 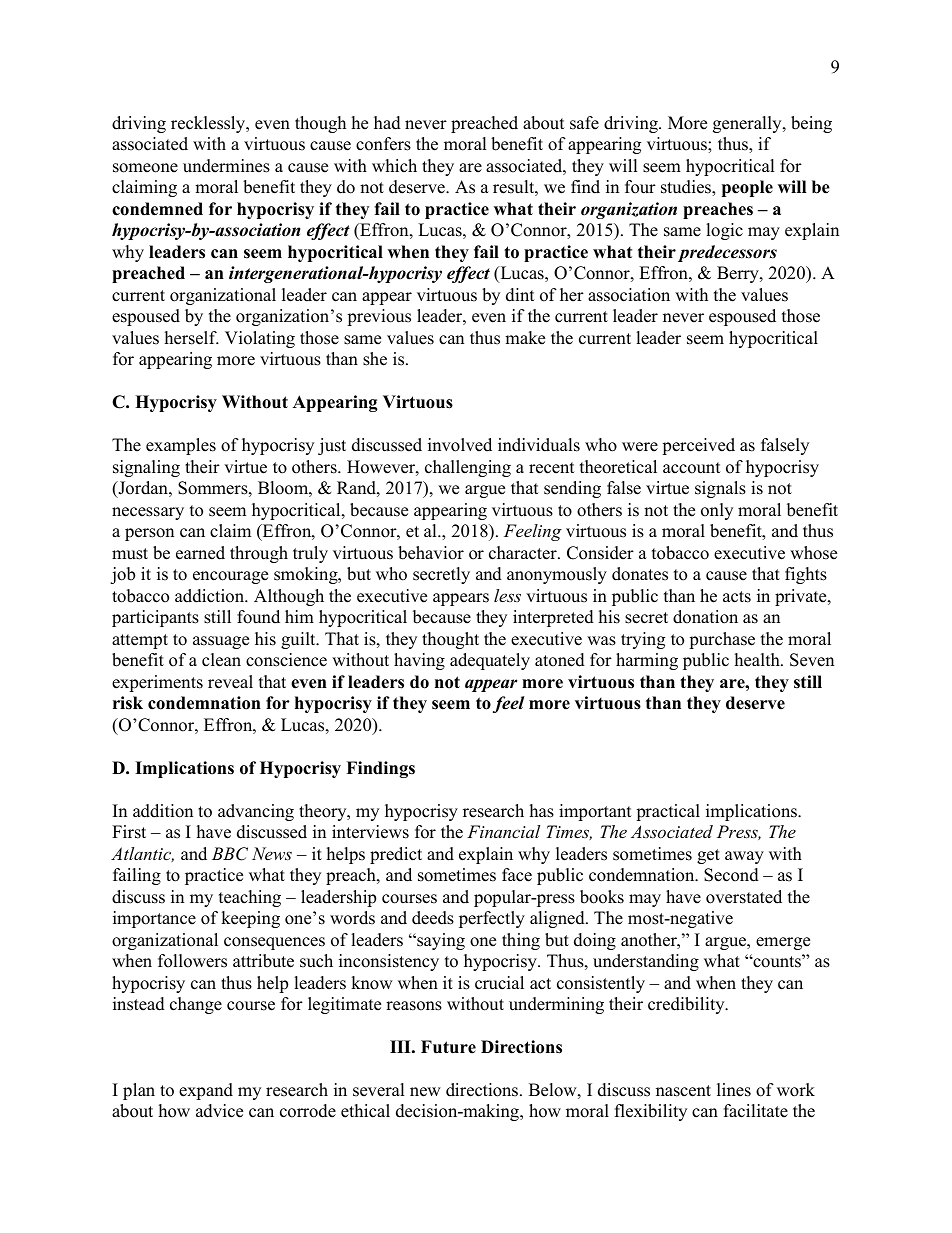 I want to click on which, so click(x=394, y=166).
